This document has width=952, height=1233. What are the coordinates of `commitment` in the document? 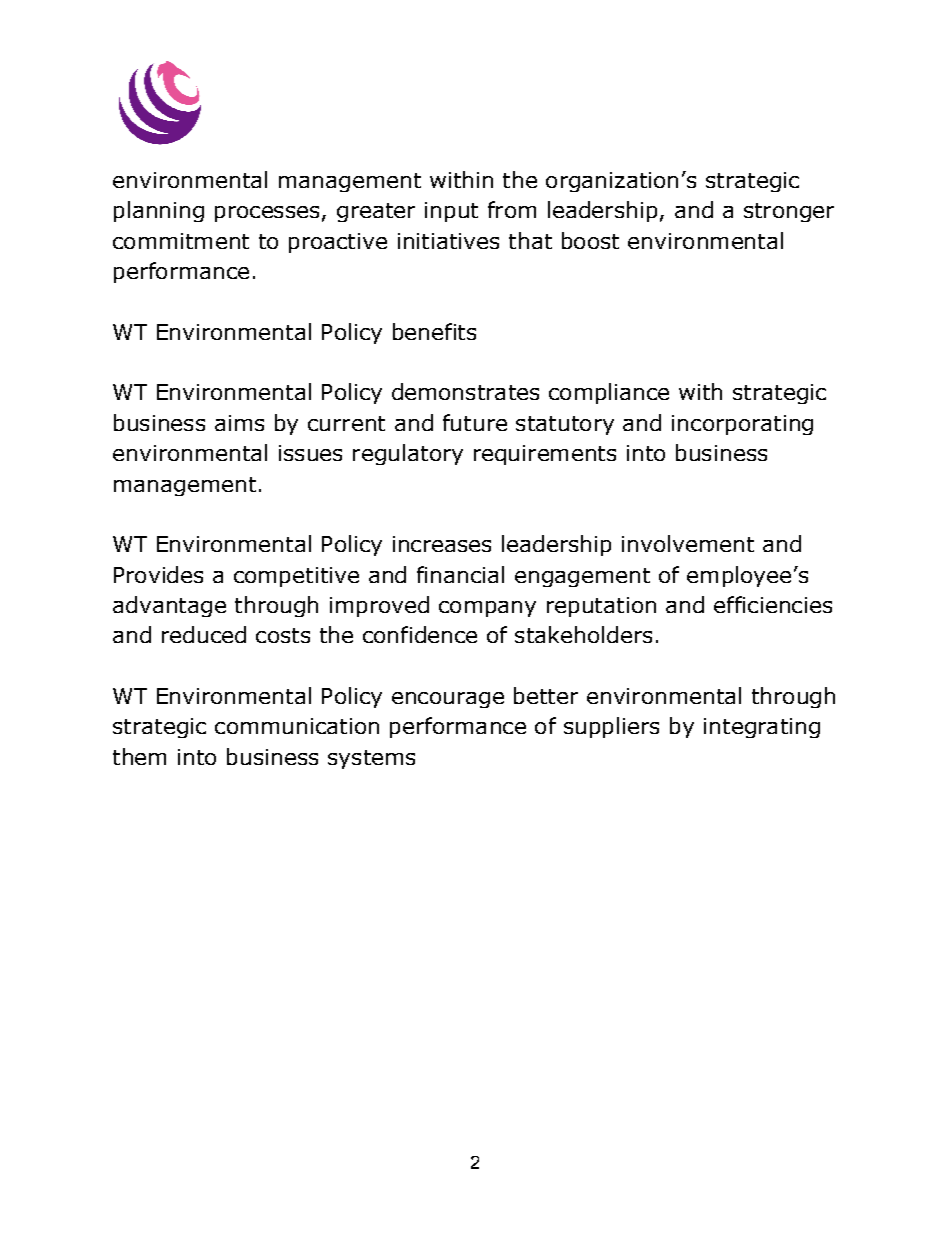 It's located at (181, 241).
